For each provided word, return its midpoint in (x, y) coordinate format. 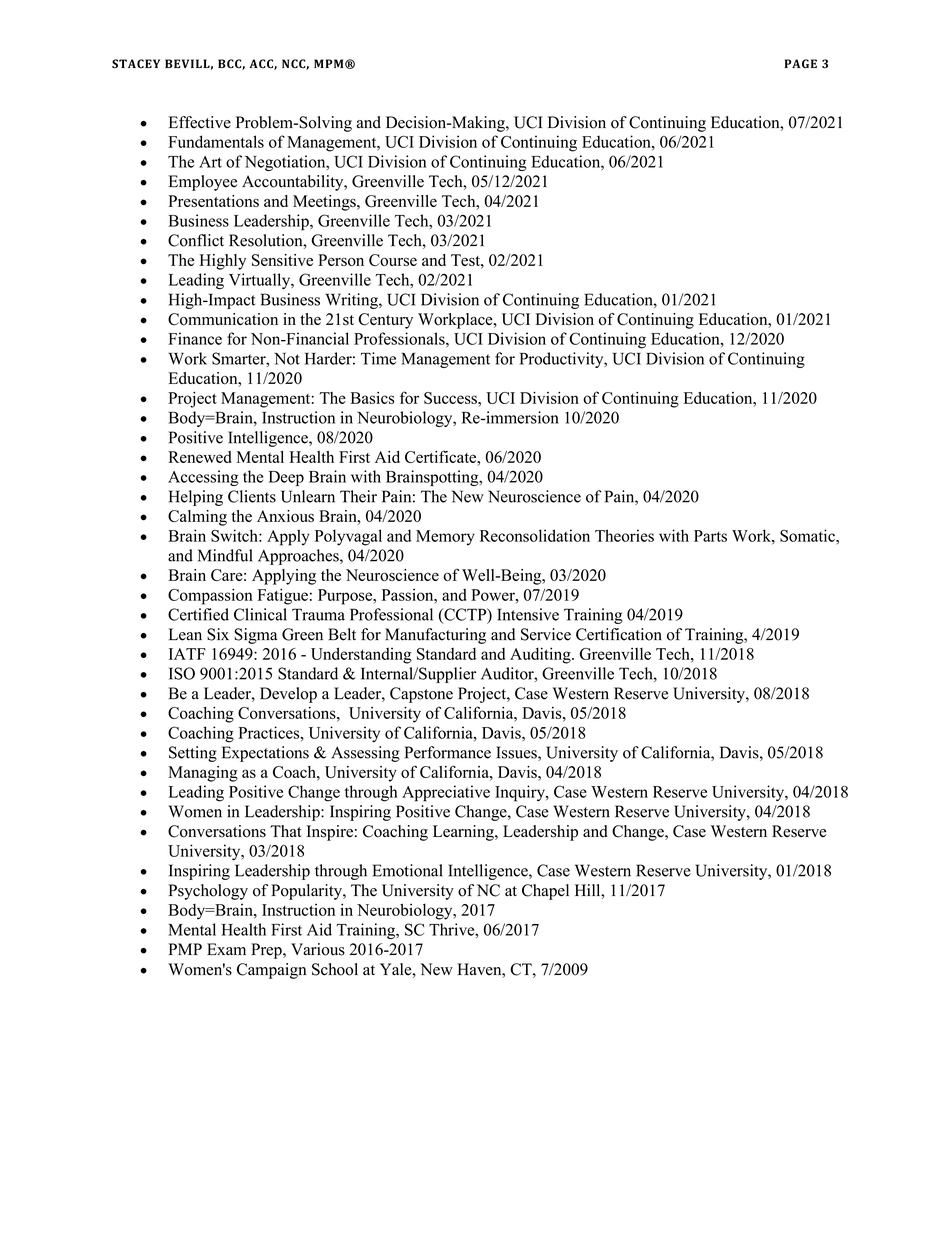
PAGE (801, 64)
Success (451, 398)
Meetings (325, 203)
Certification (619, 634)
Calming (197, 518)
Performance (448, 752)
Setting (193, 754)
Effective (200, 122)
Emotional (407, 870)
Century (385, 321)
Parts (710, 536)
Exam (226, 949)
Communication (223, 319)
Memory (445, 537)
